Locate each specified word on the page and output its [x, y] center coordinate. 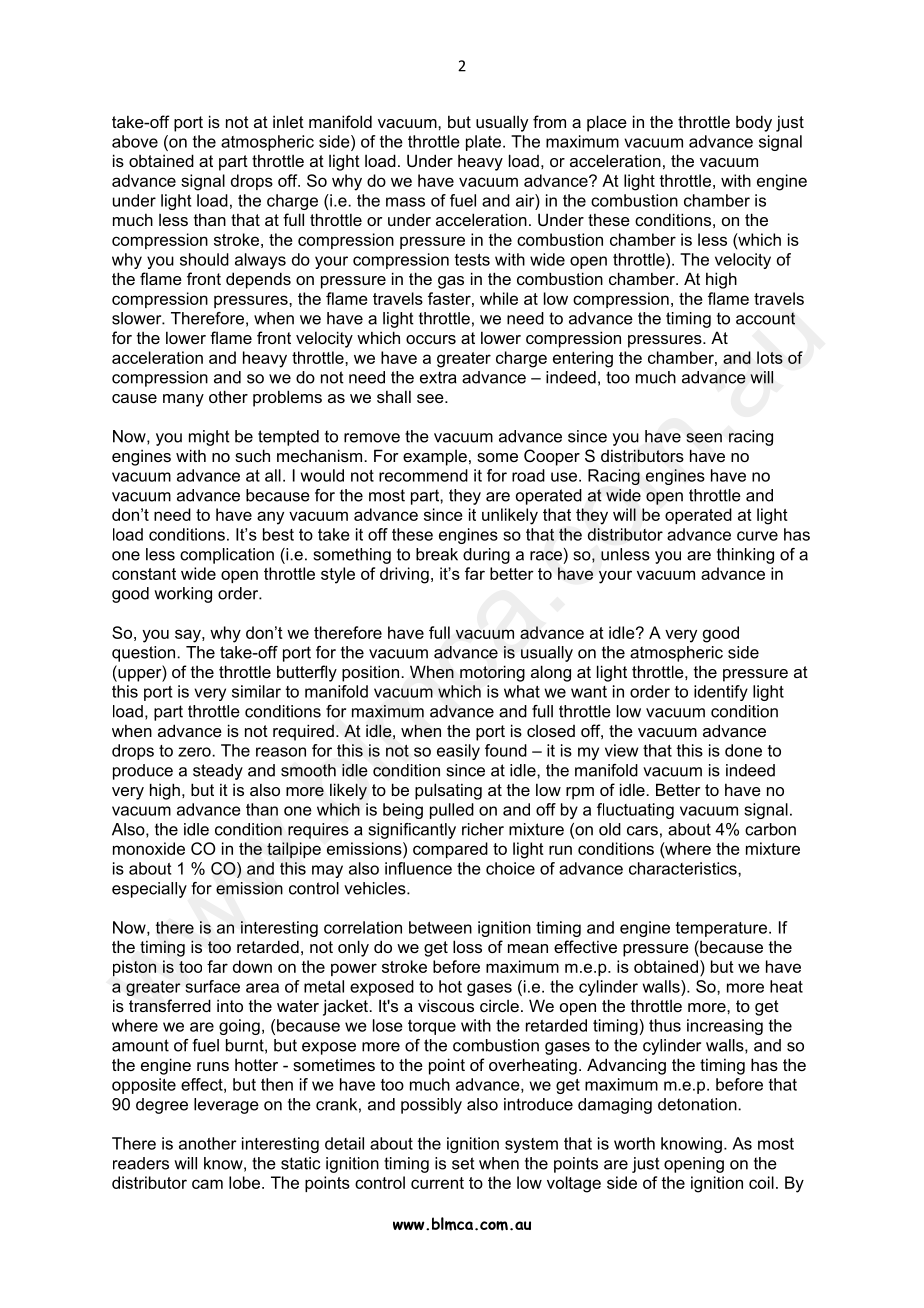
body [754, 123]
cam [207, 1184]
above [135, 141]
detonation [698, 1104]
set [463, 1163]
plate [485, 143]
